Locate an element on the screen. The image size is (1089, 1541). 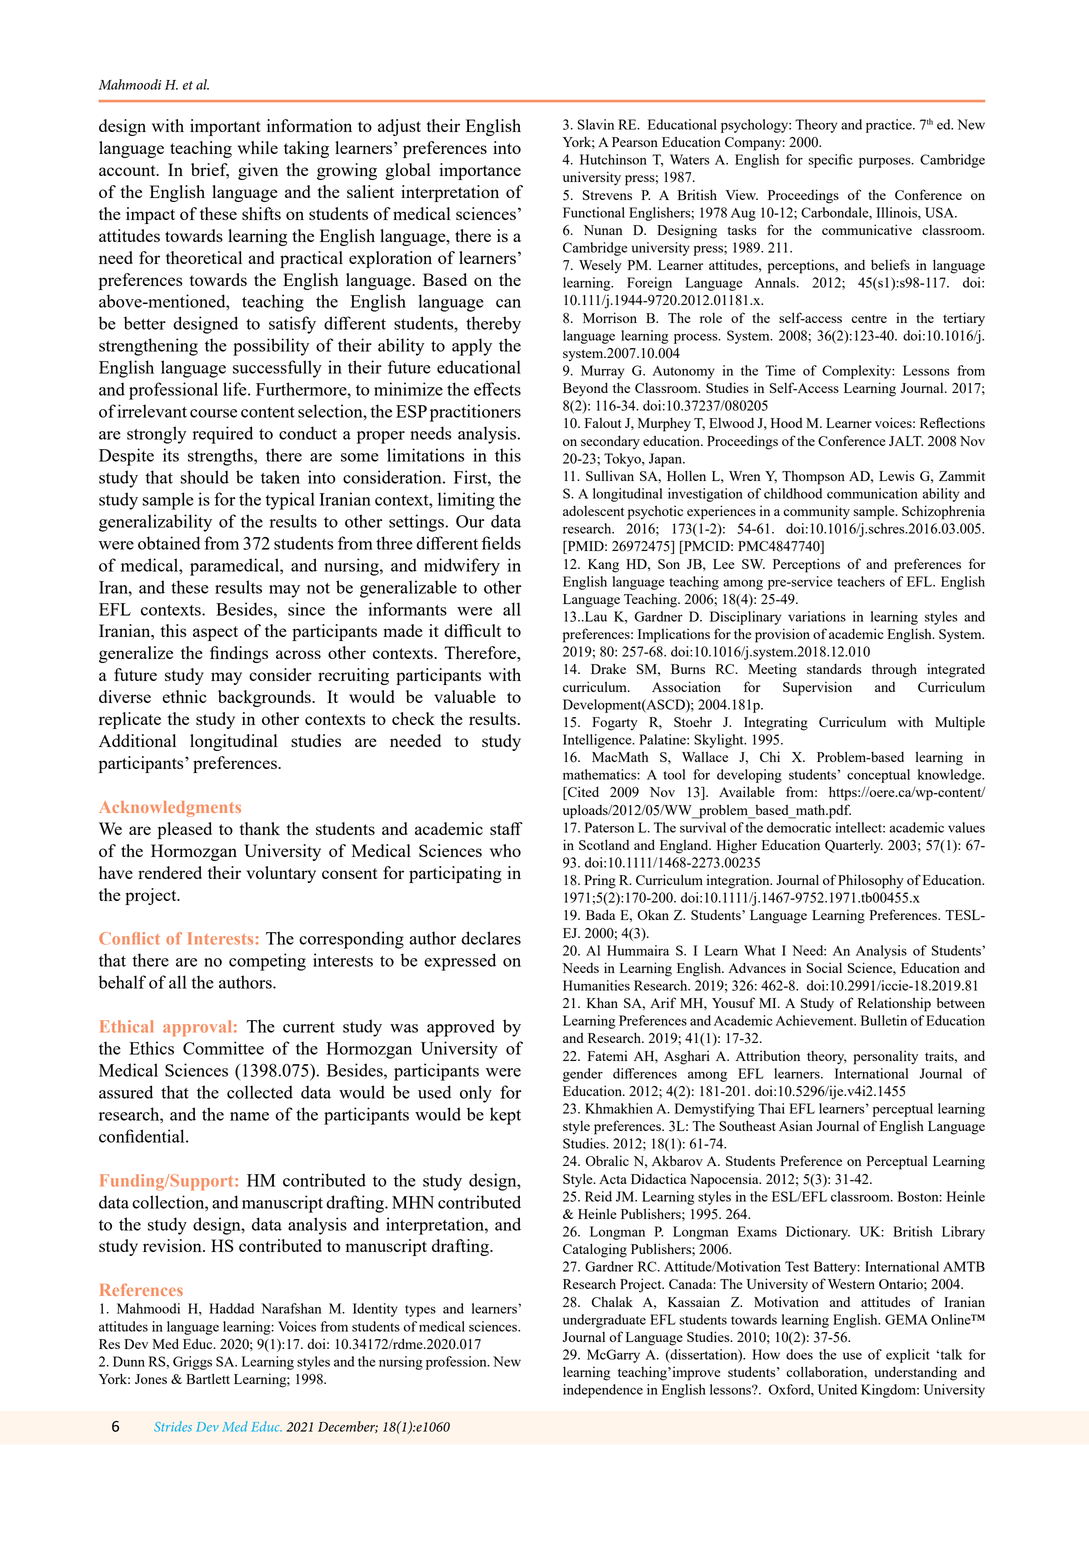
Acknowledgments is located at coordinates (170, 809).
